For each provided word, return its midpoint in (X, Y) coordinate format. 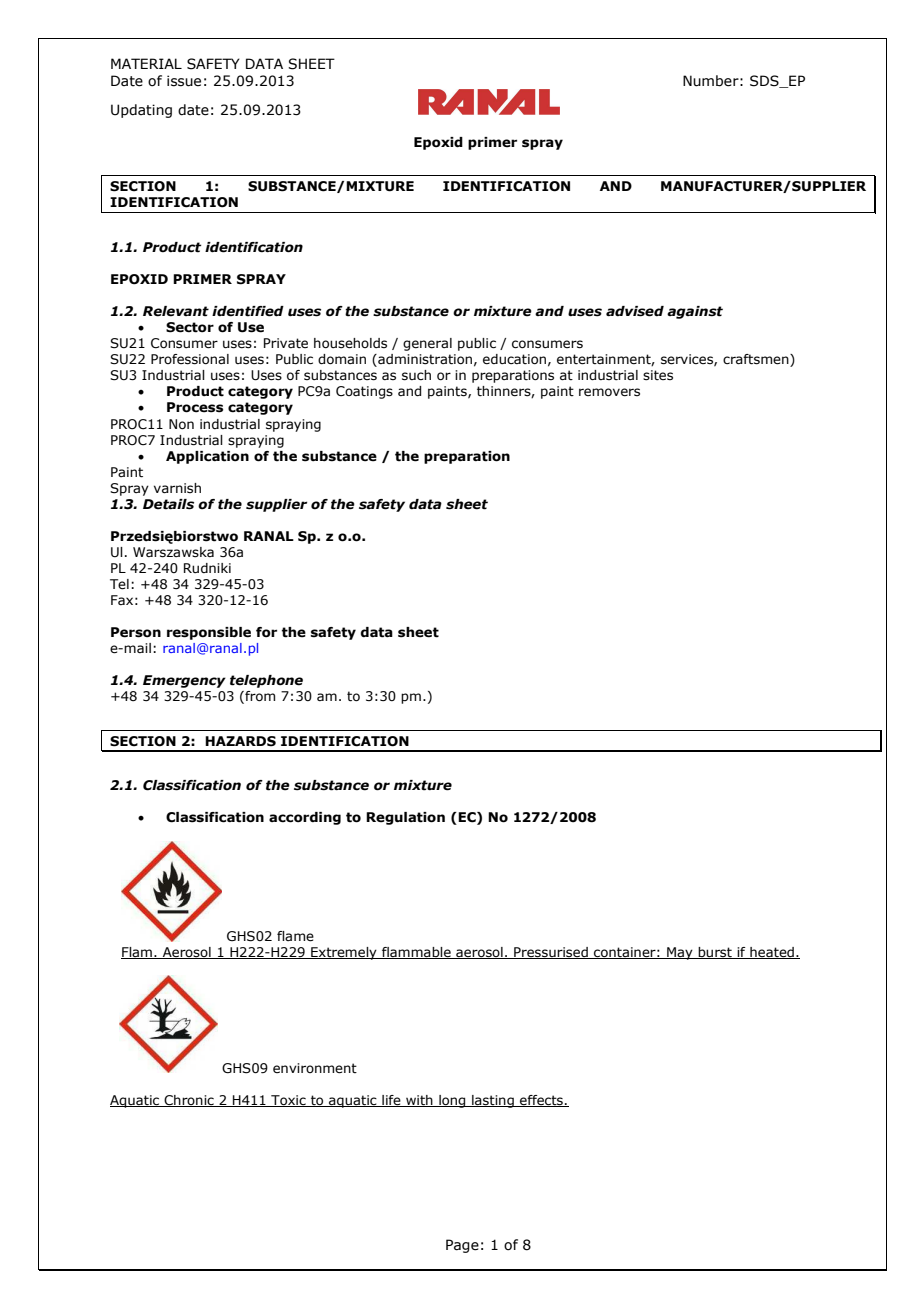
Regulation (405, 818)
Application (207, 457)
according (305, 818)
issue (184, 81)
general (427, 344)
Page (462, 1246)
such (416, 375)
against (695, 312)
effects (541, 1101)
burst (715, 953)
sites (658, 375)
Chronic (189, 1101)
